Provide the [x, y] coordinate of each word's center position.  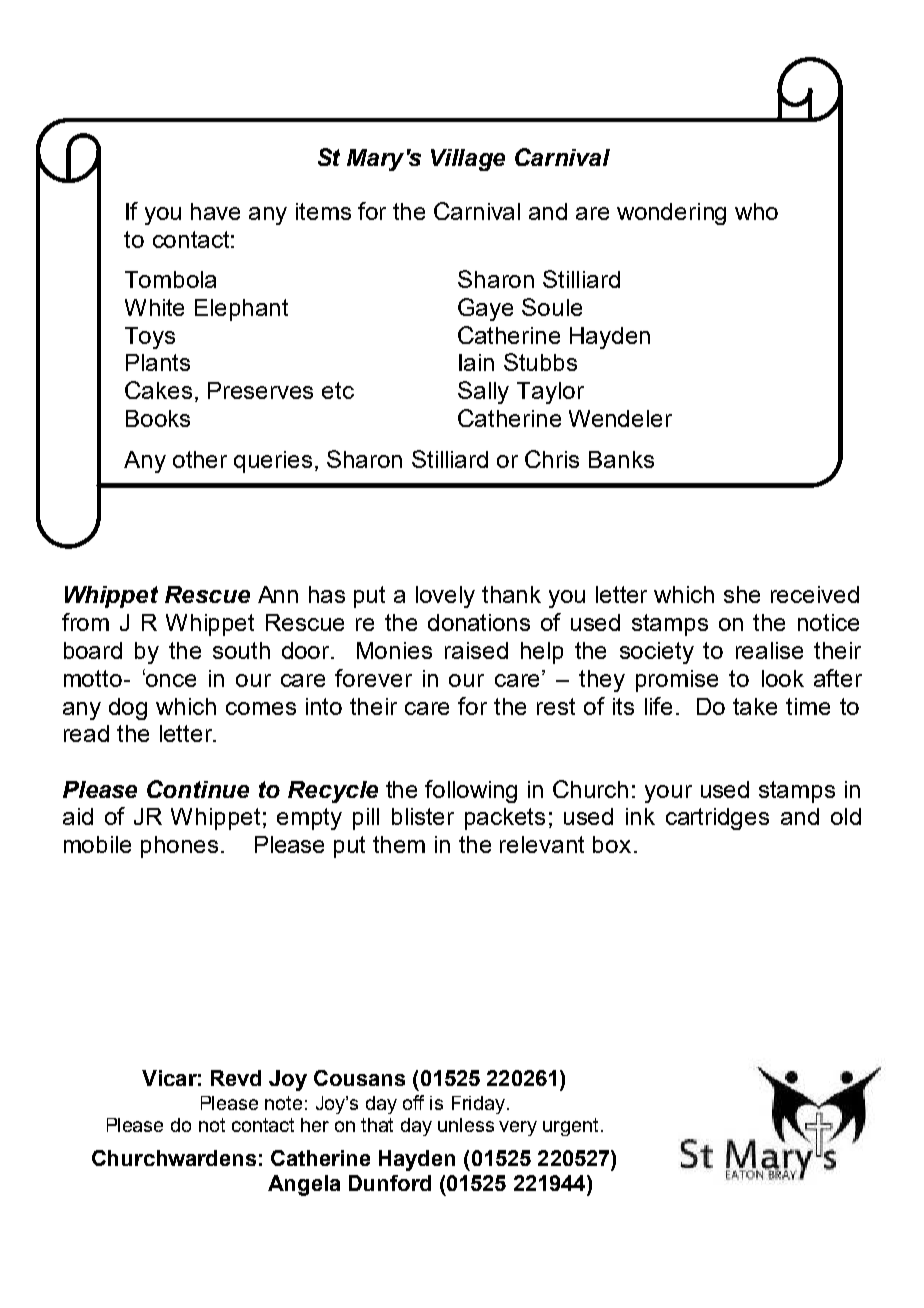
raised [476, 650]
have [215, 211]
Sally [483, 392]
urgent [570, 1127]
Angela [304, 1185]
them [399, 844]
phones [179, 847]
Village [468, 160]
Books [158, 418]
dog [128, 709]
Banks [621, 459]
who [756, 211]
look [783, 678]
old [846, 816]
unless [466, 1125]
